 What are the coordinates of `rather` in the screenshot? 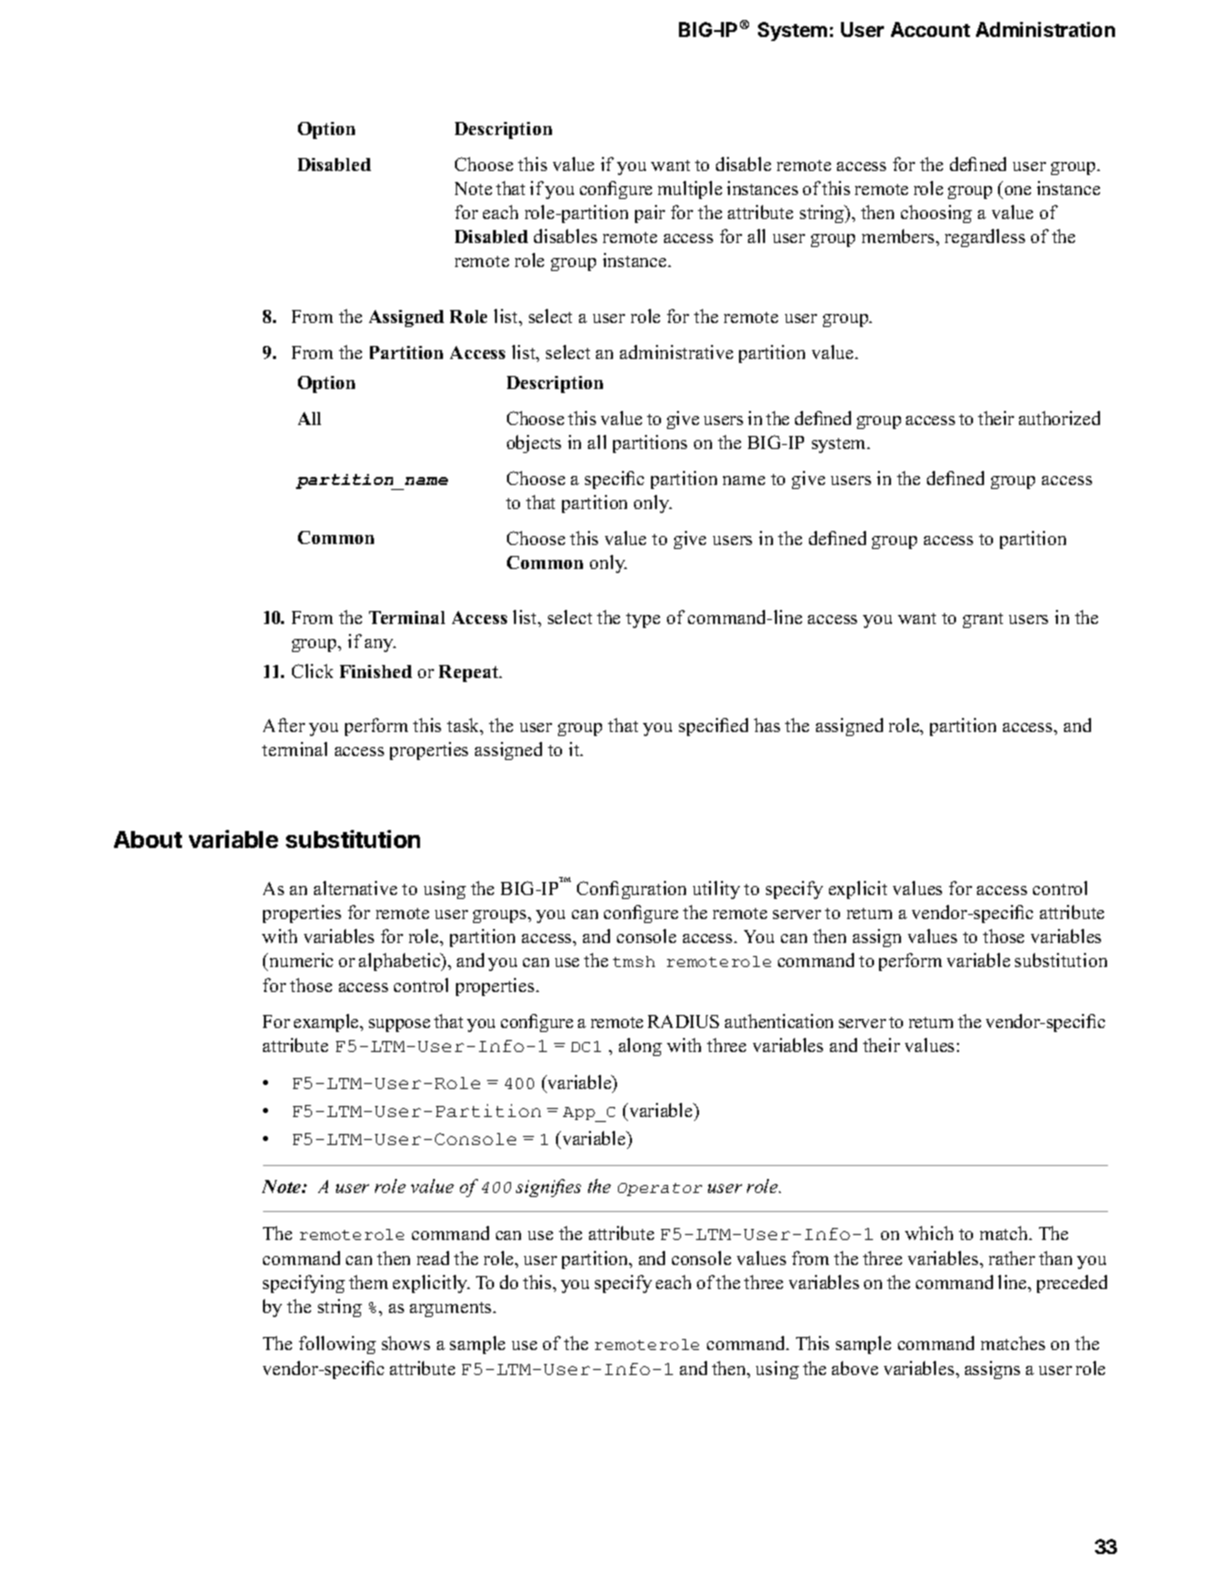 It's located at (1012, 1258).
